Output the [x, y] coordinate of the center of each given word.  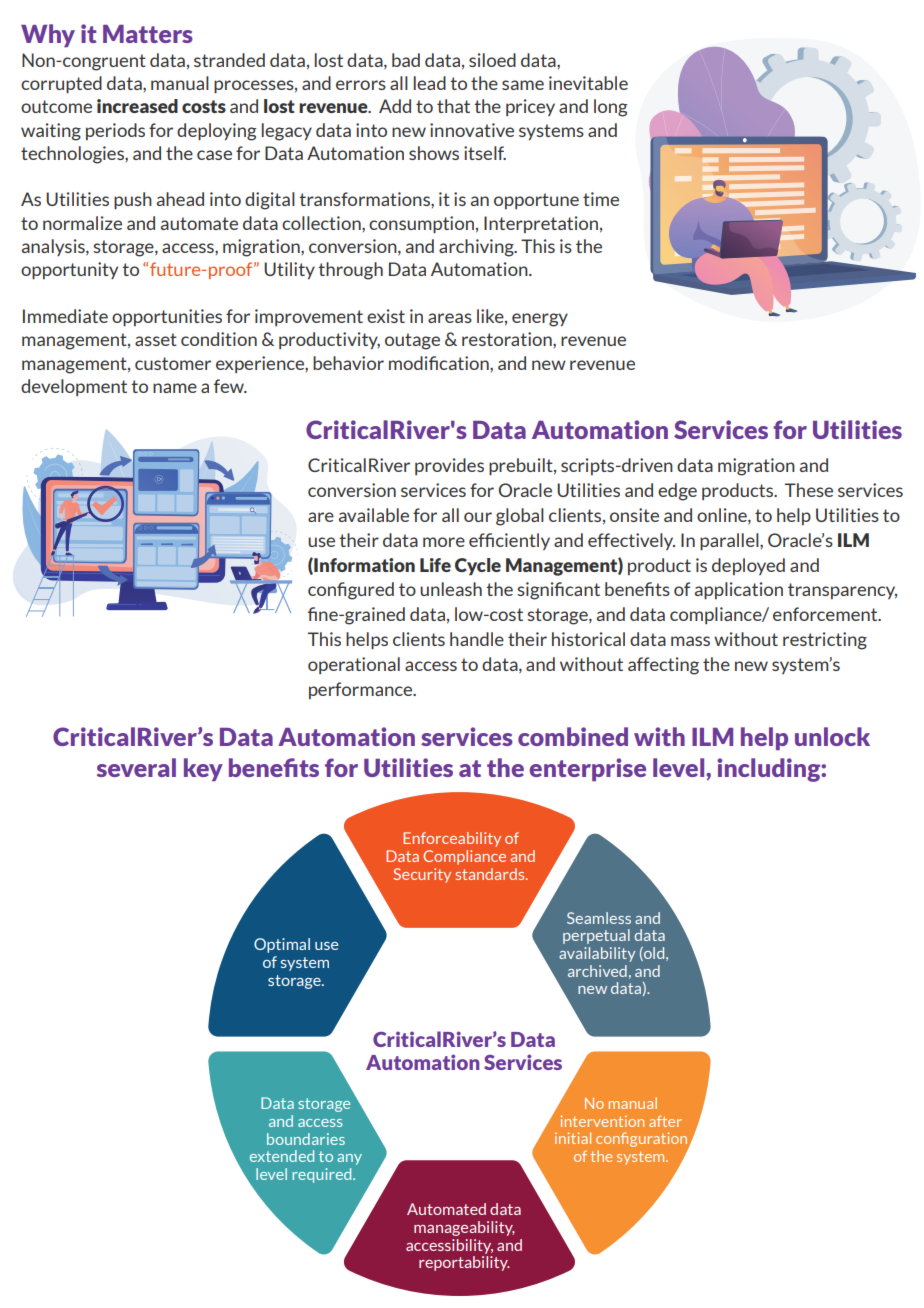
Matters [148, 34]
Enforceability [452, 839]
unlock [832, 736]
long [611, 108]
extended [282, 1156]
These [809, 490]
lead [430, 83]
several [136, 767]
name [175, 388]
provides [449, 466]
